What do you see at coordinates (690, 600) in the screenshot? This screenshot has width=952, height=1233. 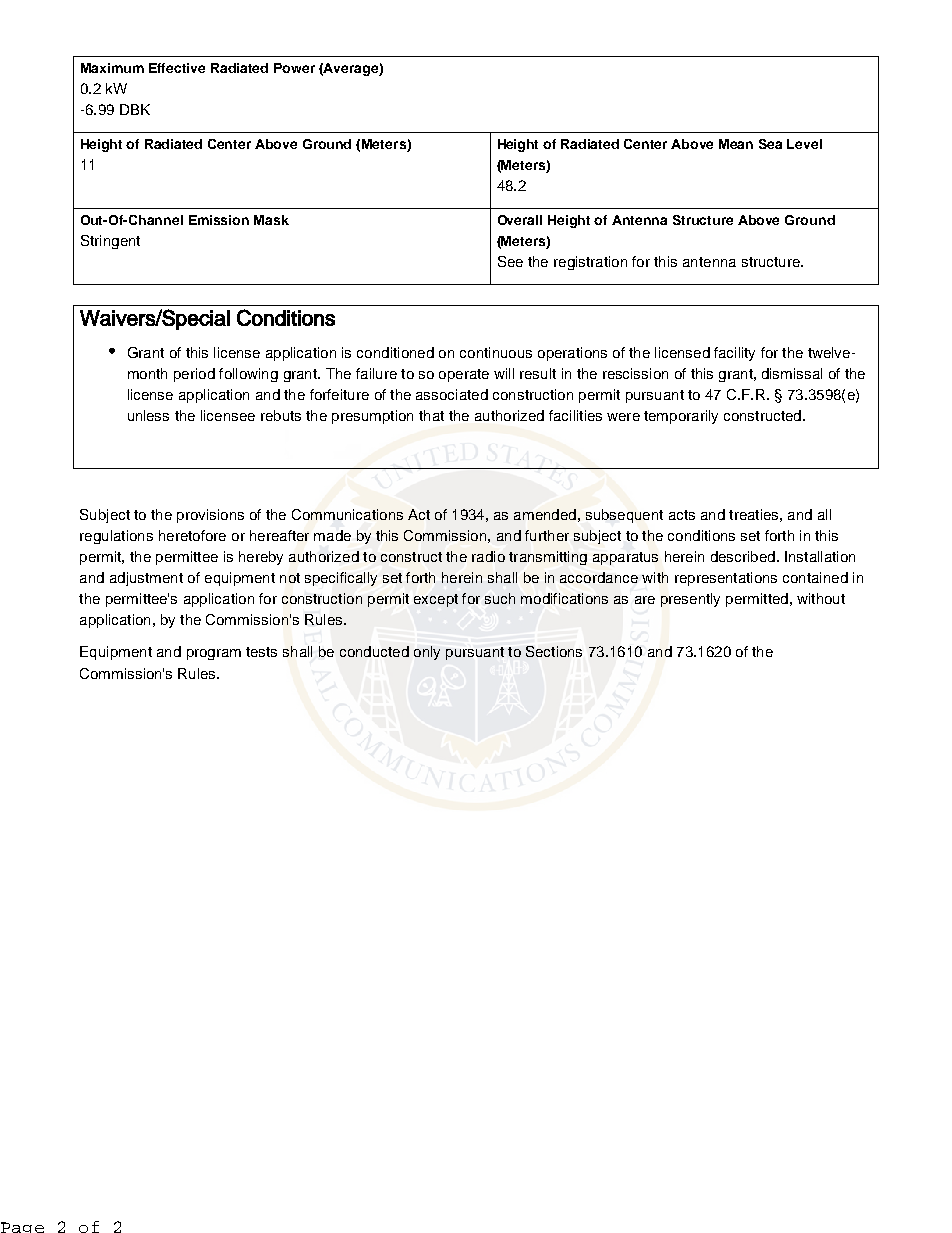 I see `presently` at bounding box center [690, 600].
